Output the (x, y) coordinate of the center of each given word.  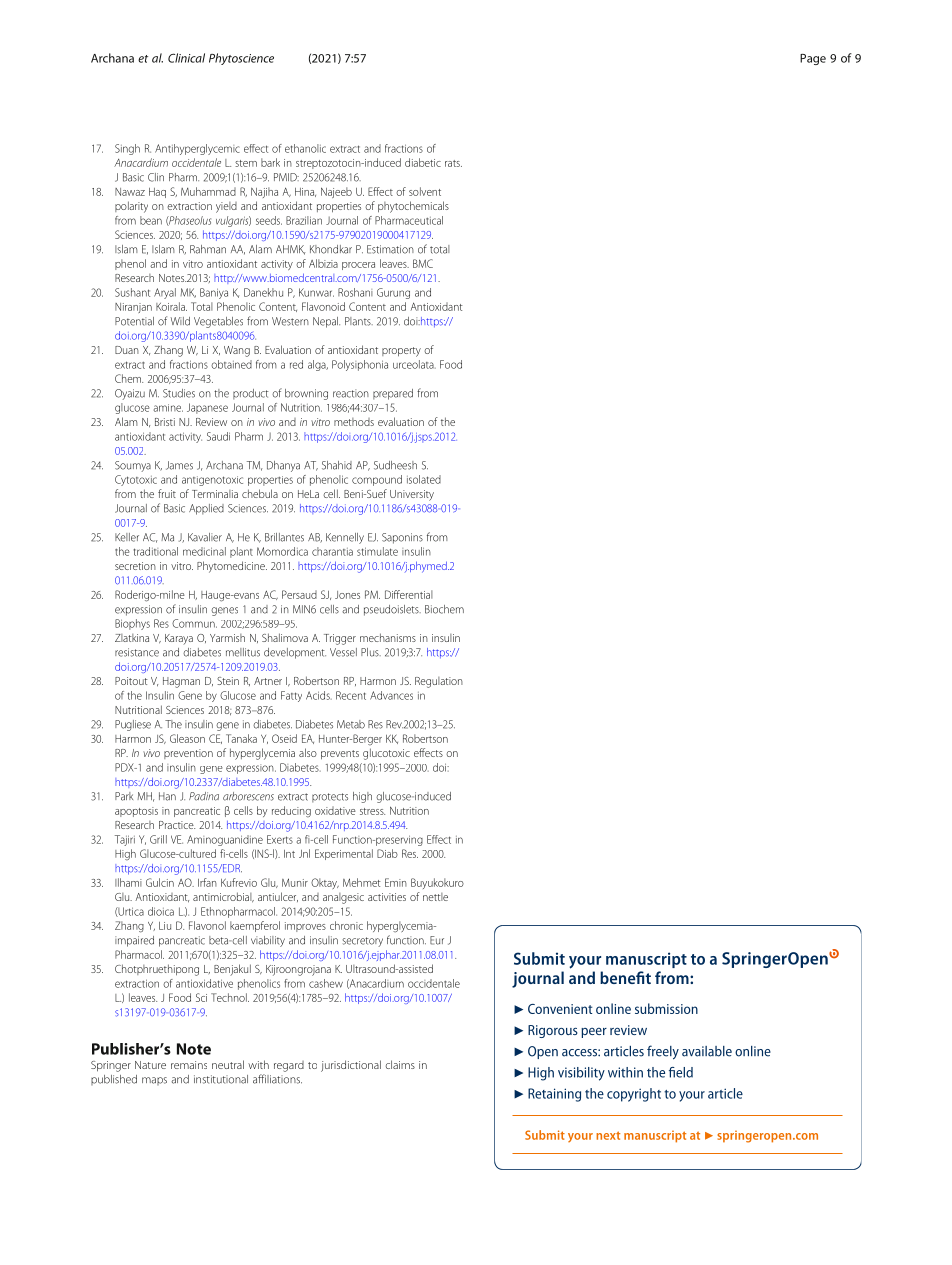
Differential (409, 594)
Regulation (439, 682)
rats (453, 163)
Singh (127, 149)
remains (189, 1065)
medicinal (204, 551)
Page (813, 59)
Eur (437, 940)
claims (400, 1064)
